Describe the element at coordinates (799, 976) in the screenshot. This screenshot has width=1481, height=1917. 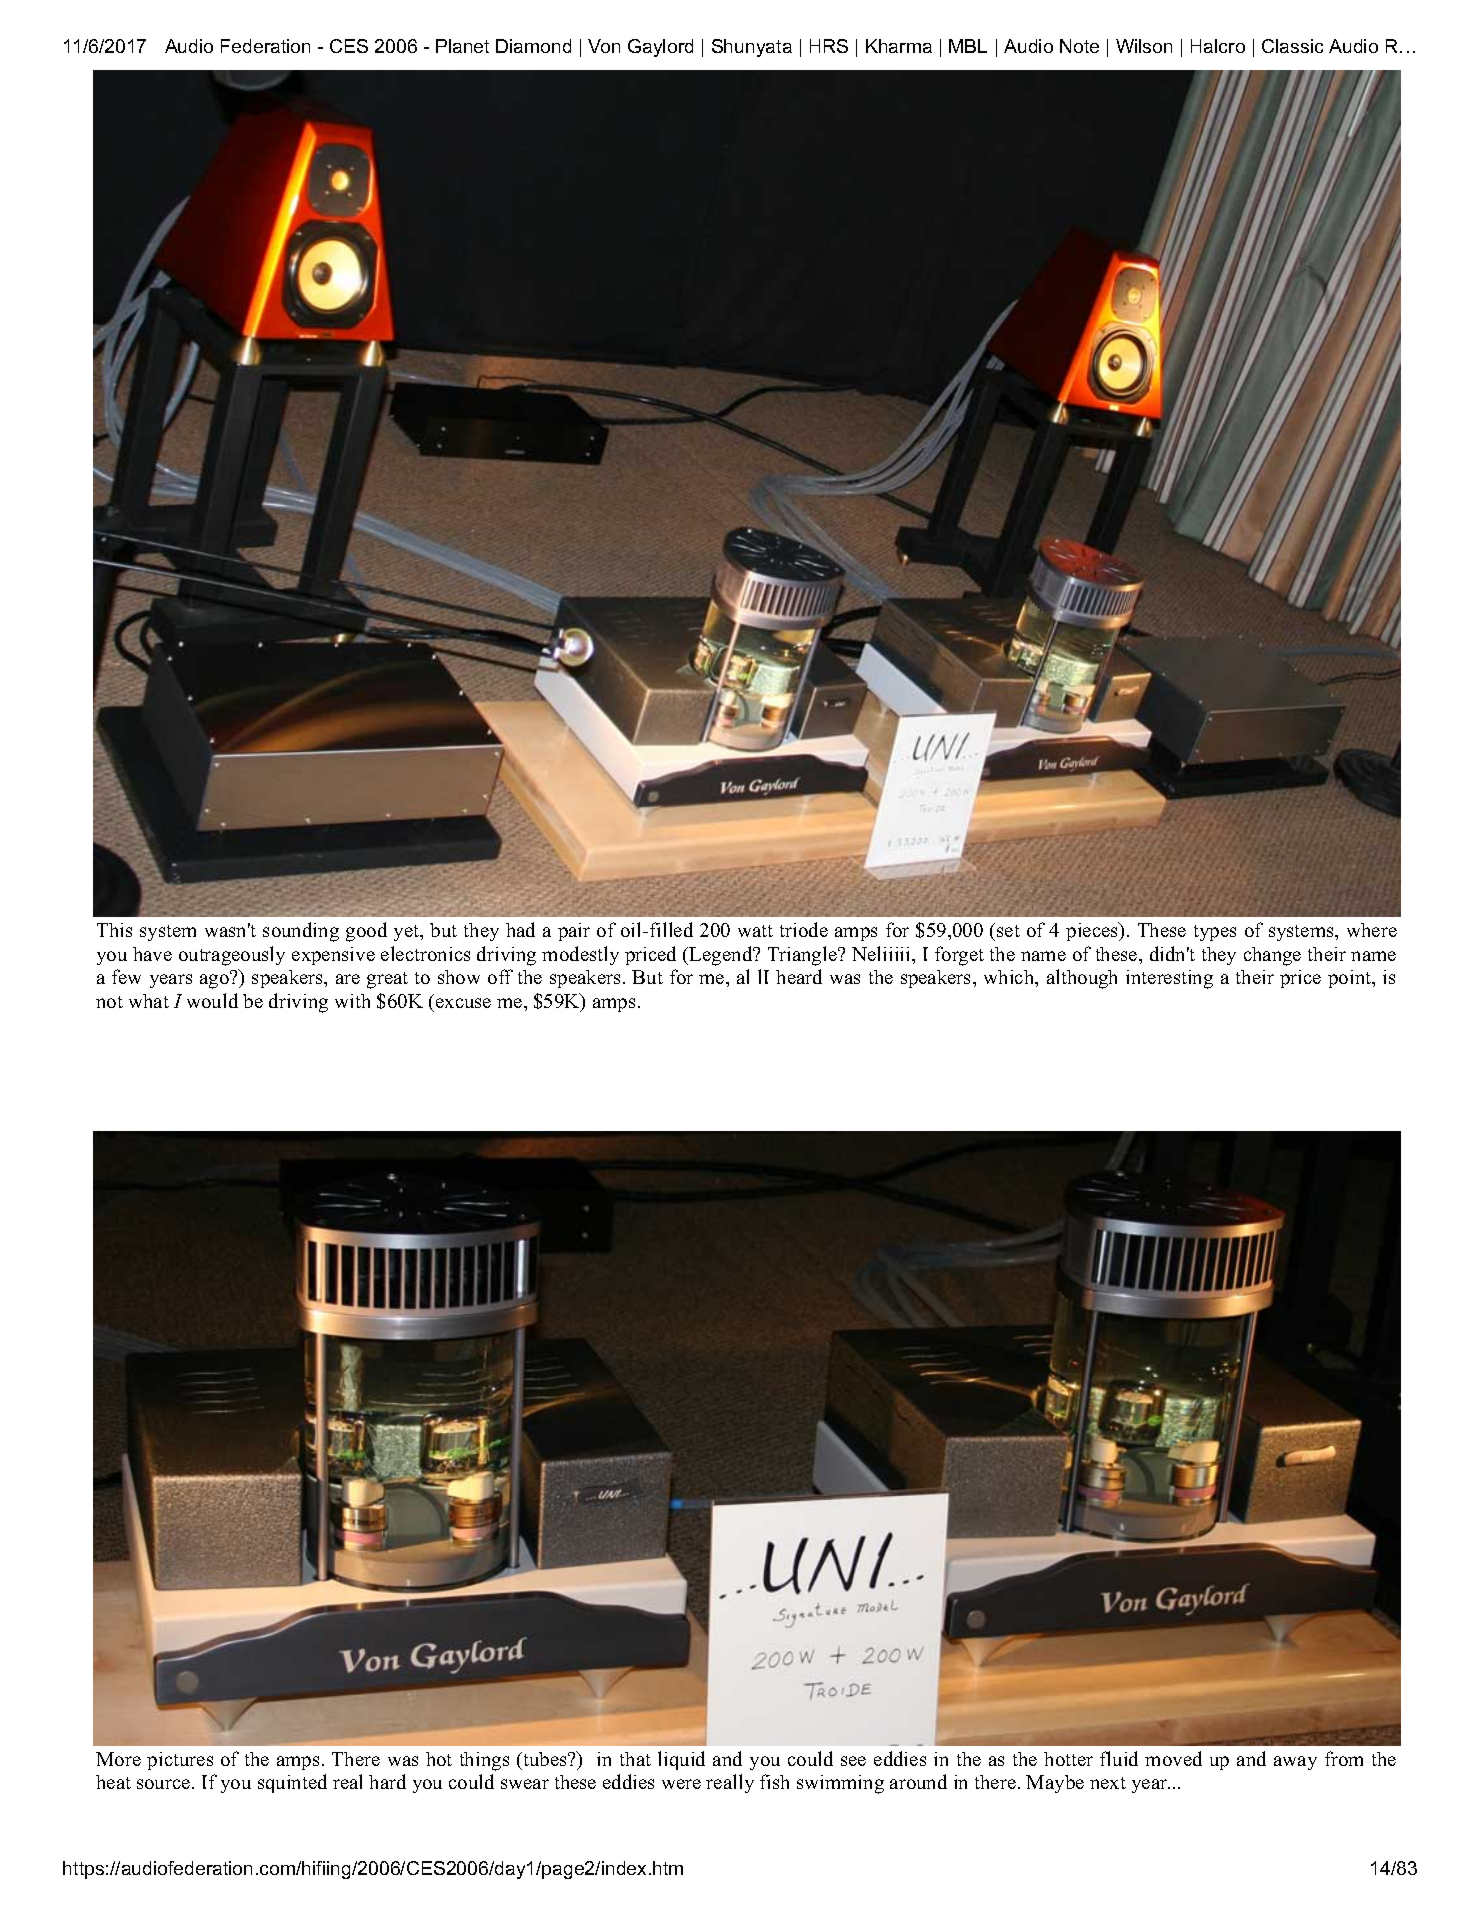
I see `heard` at that location.
